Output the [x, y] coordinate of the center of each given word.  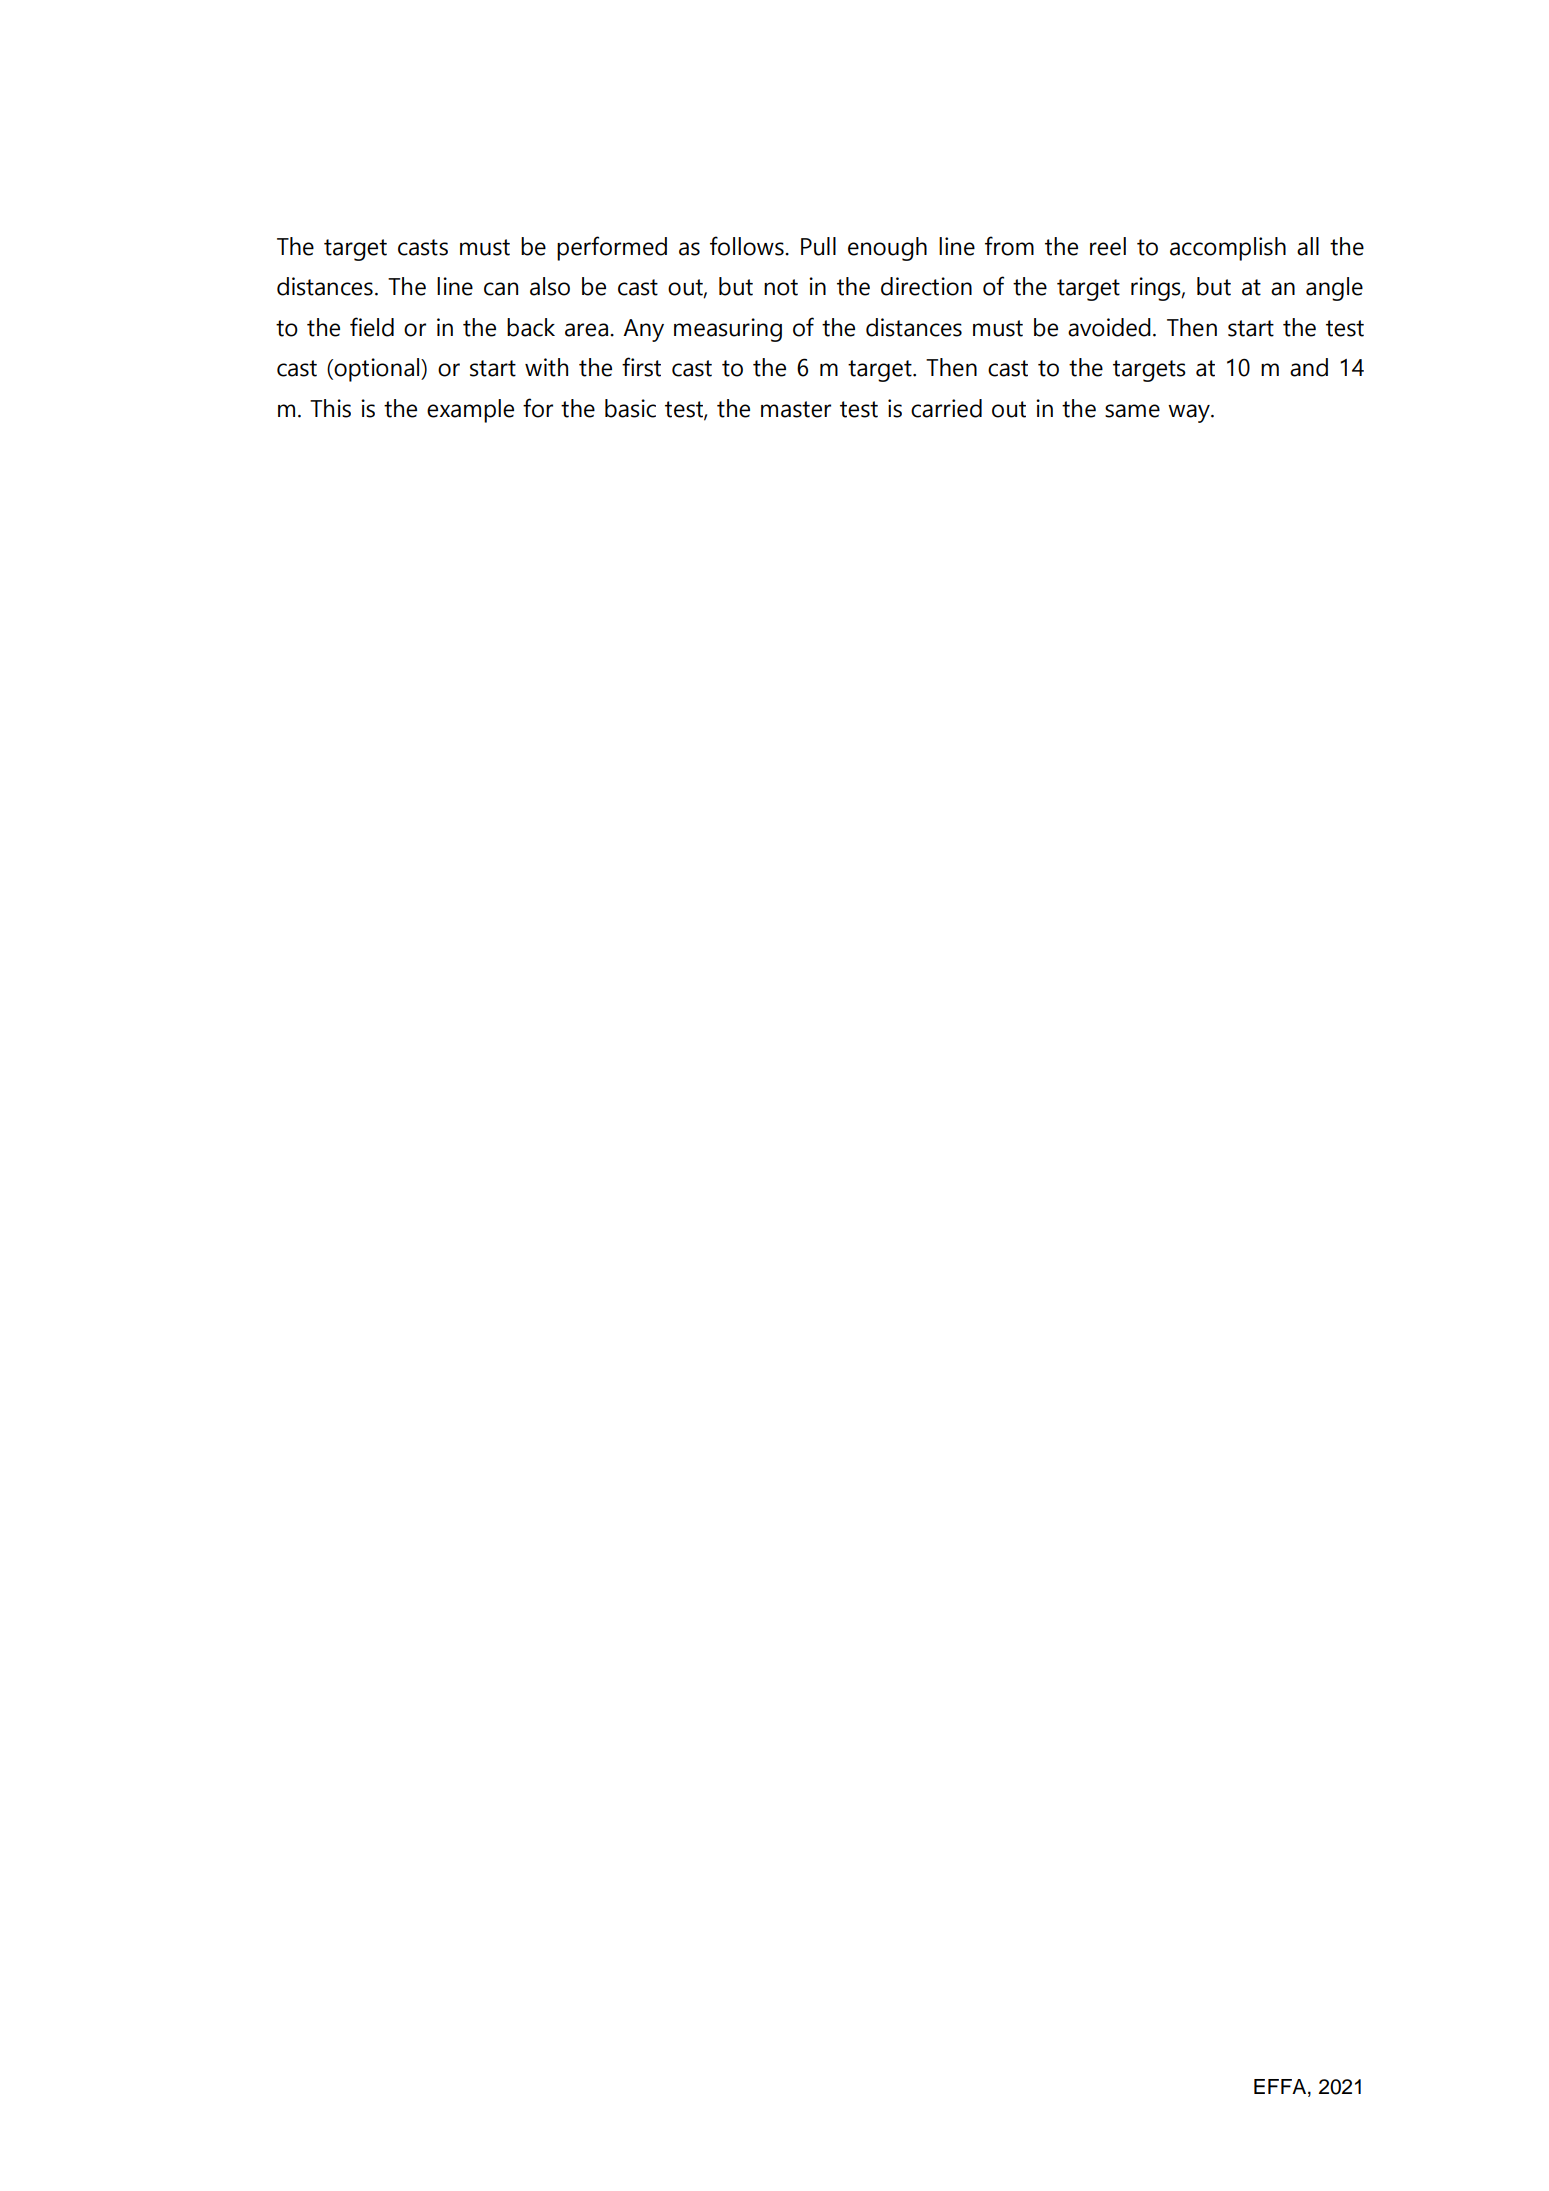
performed [612, 248]
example [470, 411]
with [546, 367]
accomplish [1228, 249]
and [1309, 367]
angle [1334, 289]
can [501, 289]
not [781, 287]
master [796, 409]
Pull [818, 246]
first [641, 367]
